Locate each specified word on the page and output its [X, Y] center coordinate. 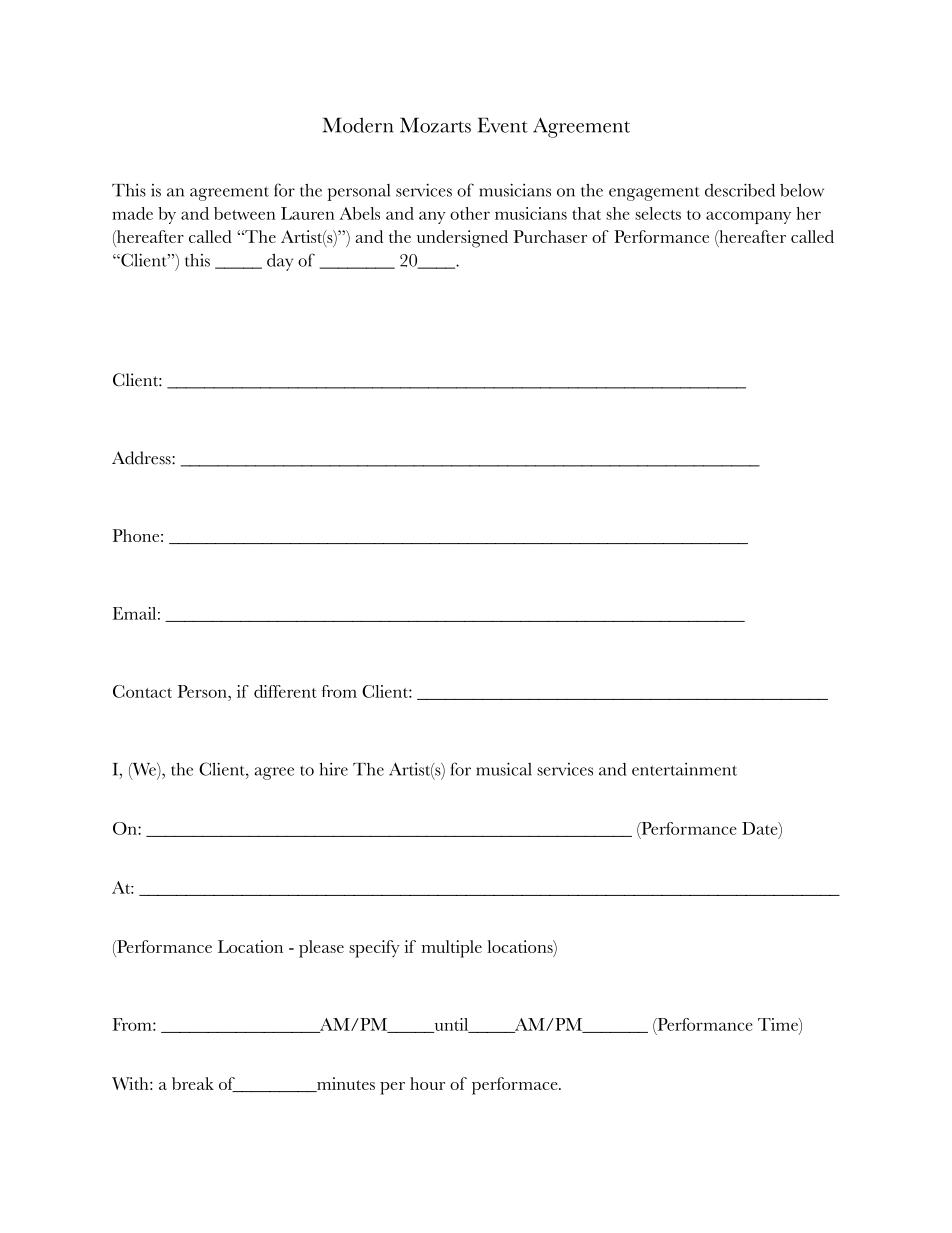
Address [142, 458]
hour [427, 1083]
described [740, 190]
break [193, 1083]
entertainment [684, 769]
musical [504, 769]
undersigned [462, 239]
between [245, 213]
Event [503, 125]
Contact [142, 691]
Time [779, 1024]
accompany [748, 217]
